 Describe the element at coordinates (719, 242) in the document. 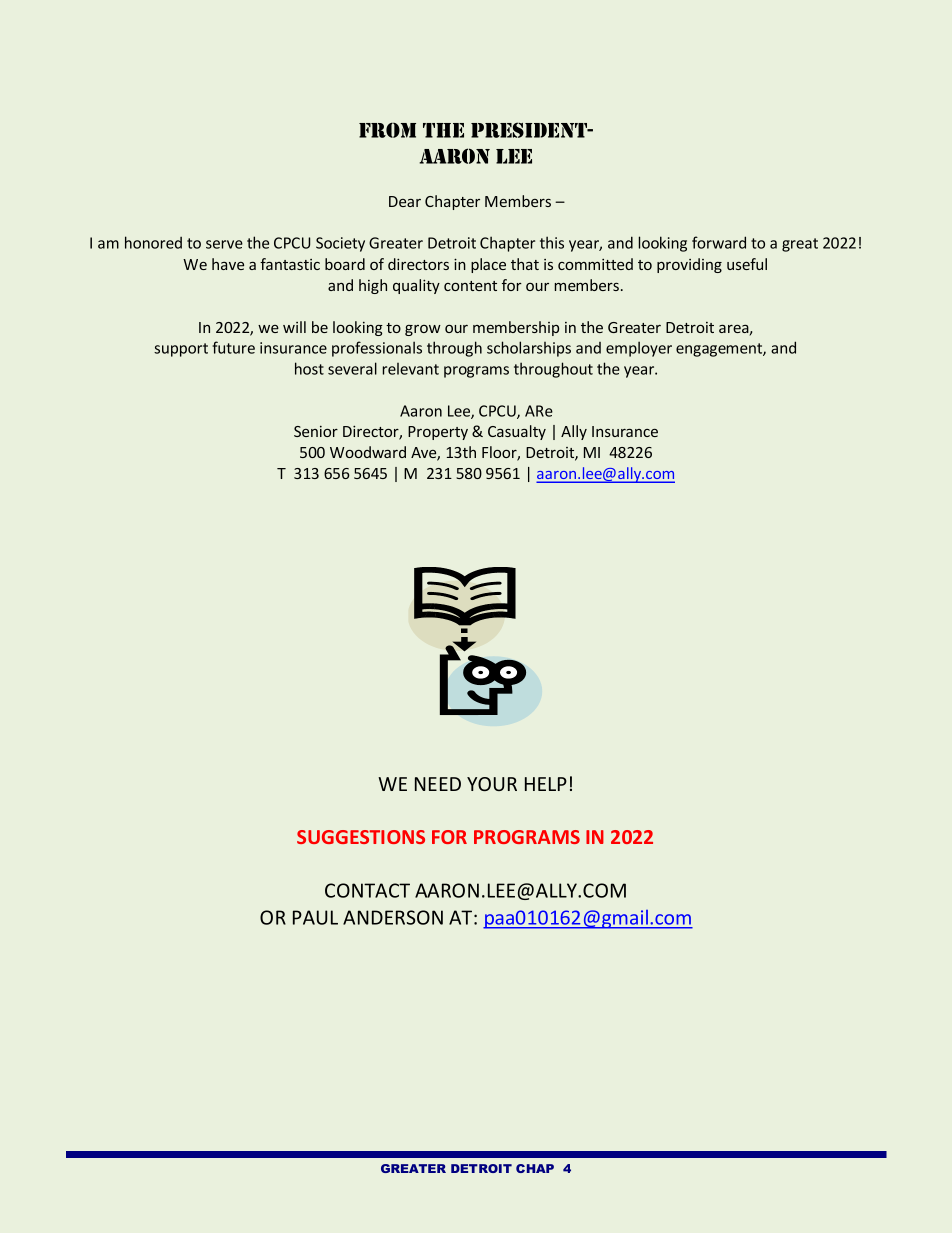

I see `forward` at that location.
